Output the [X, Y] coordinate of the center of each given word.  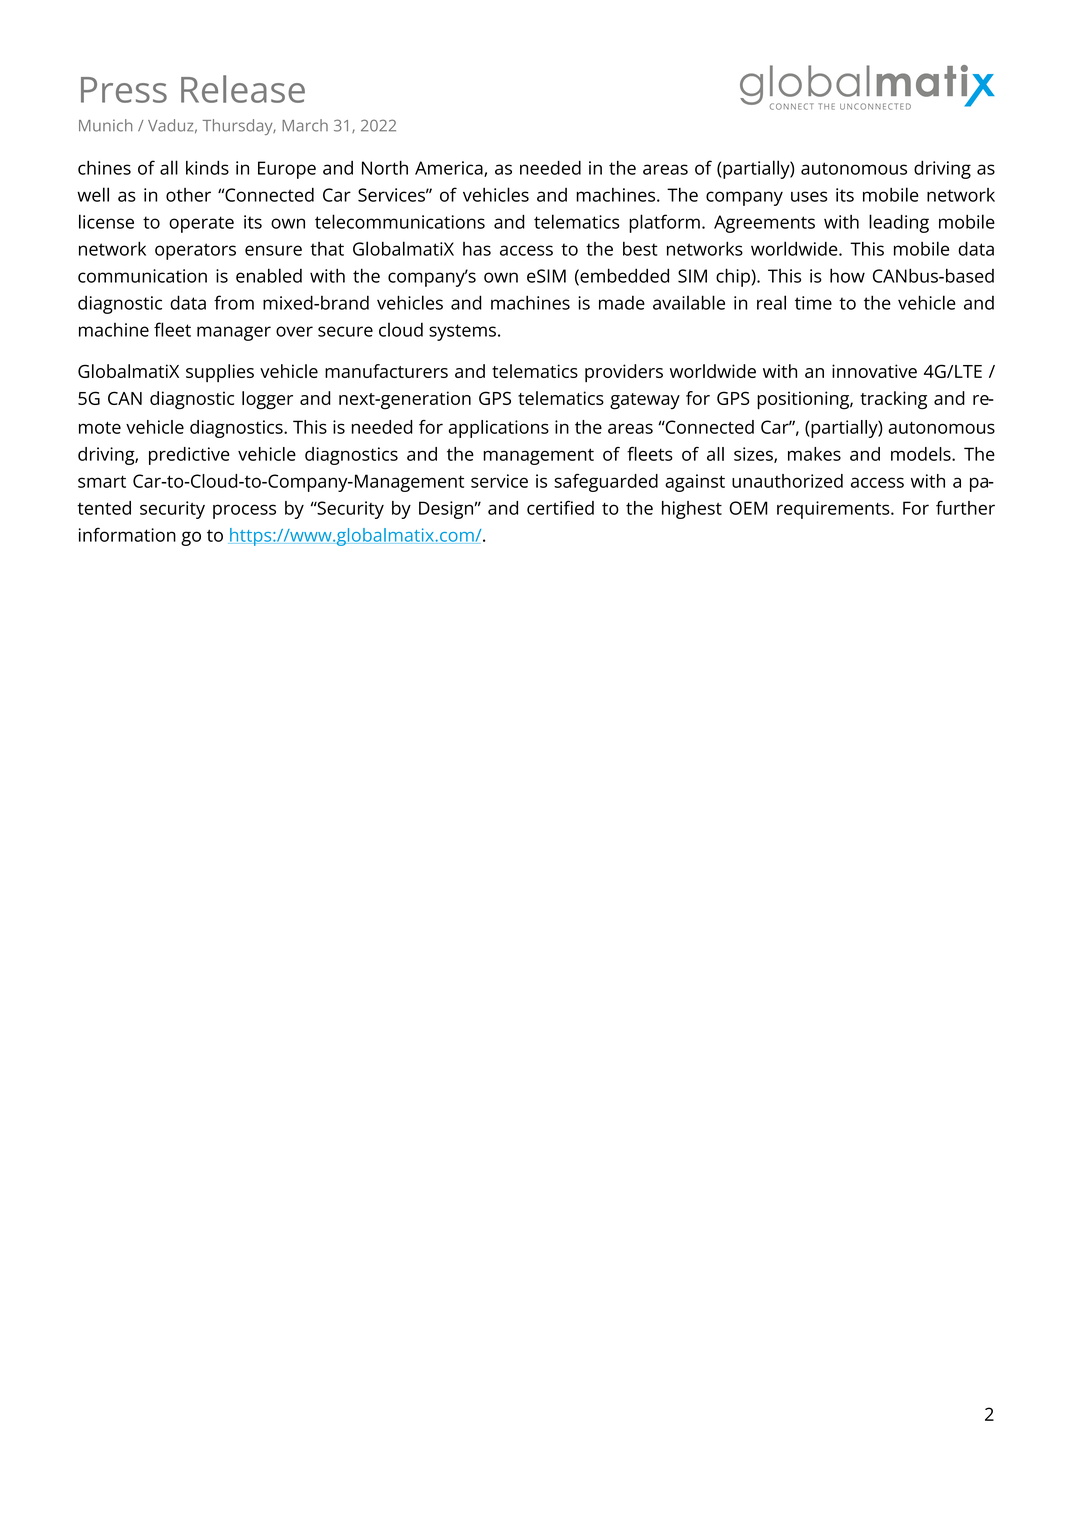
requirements [834, 510]
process [244, 511]
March [305, 125]
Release [243, 89]
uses [809, 196]
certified [560, 507]
